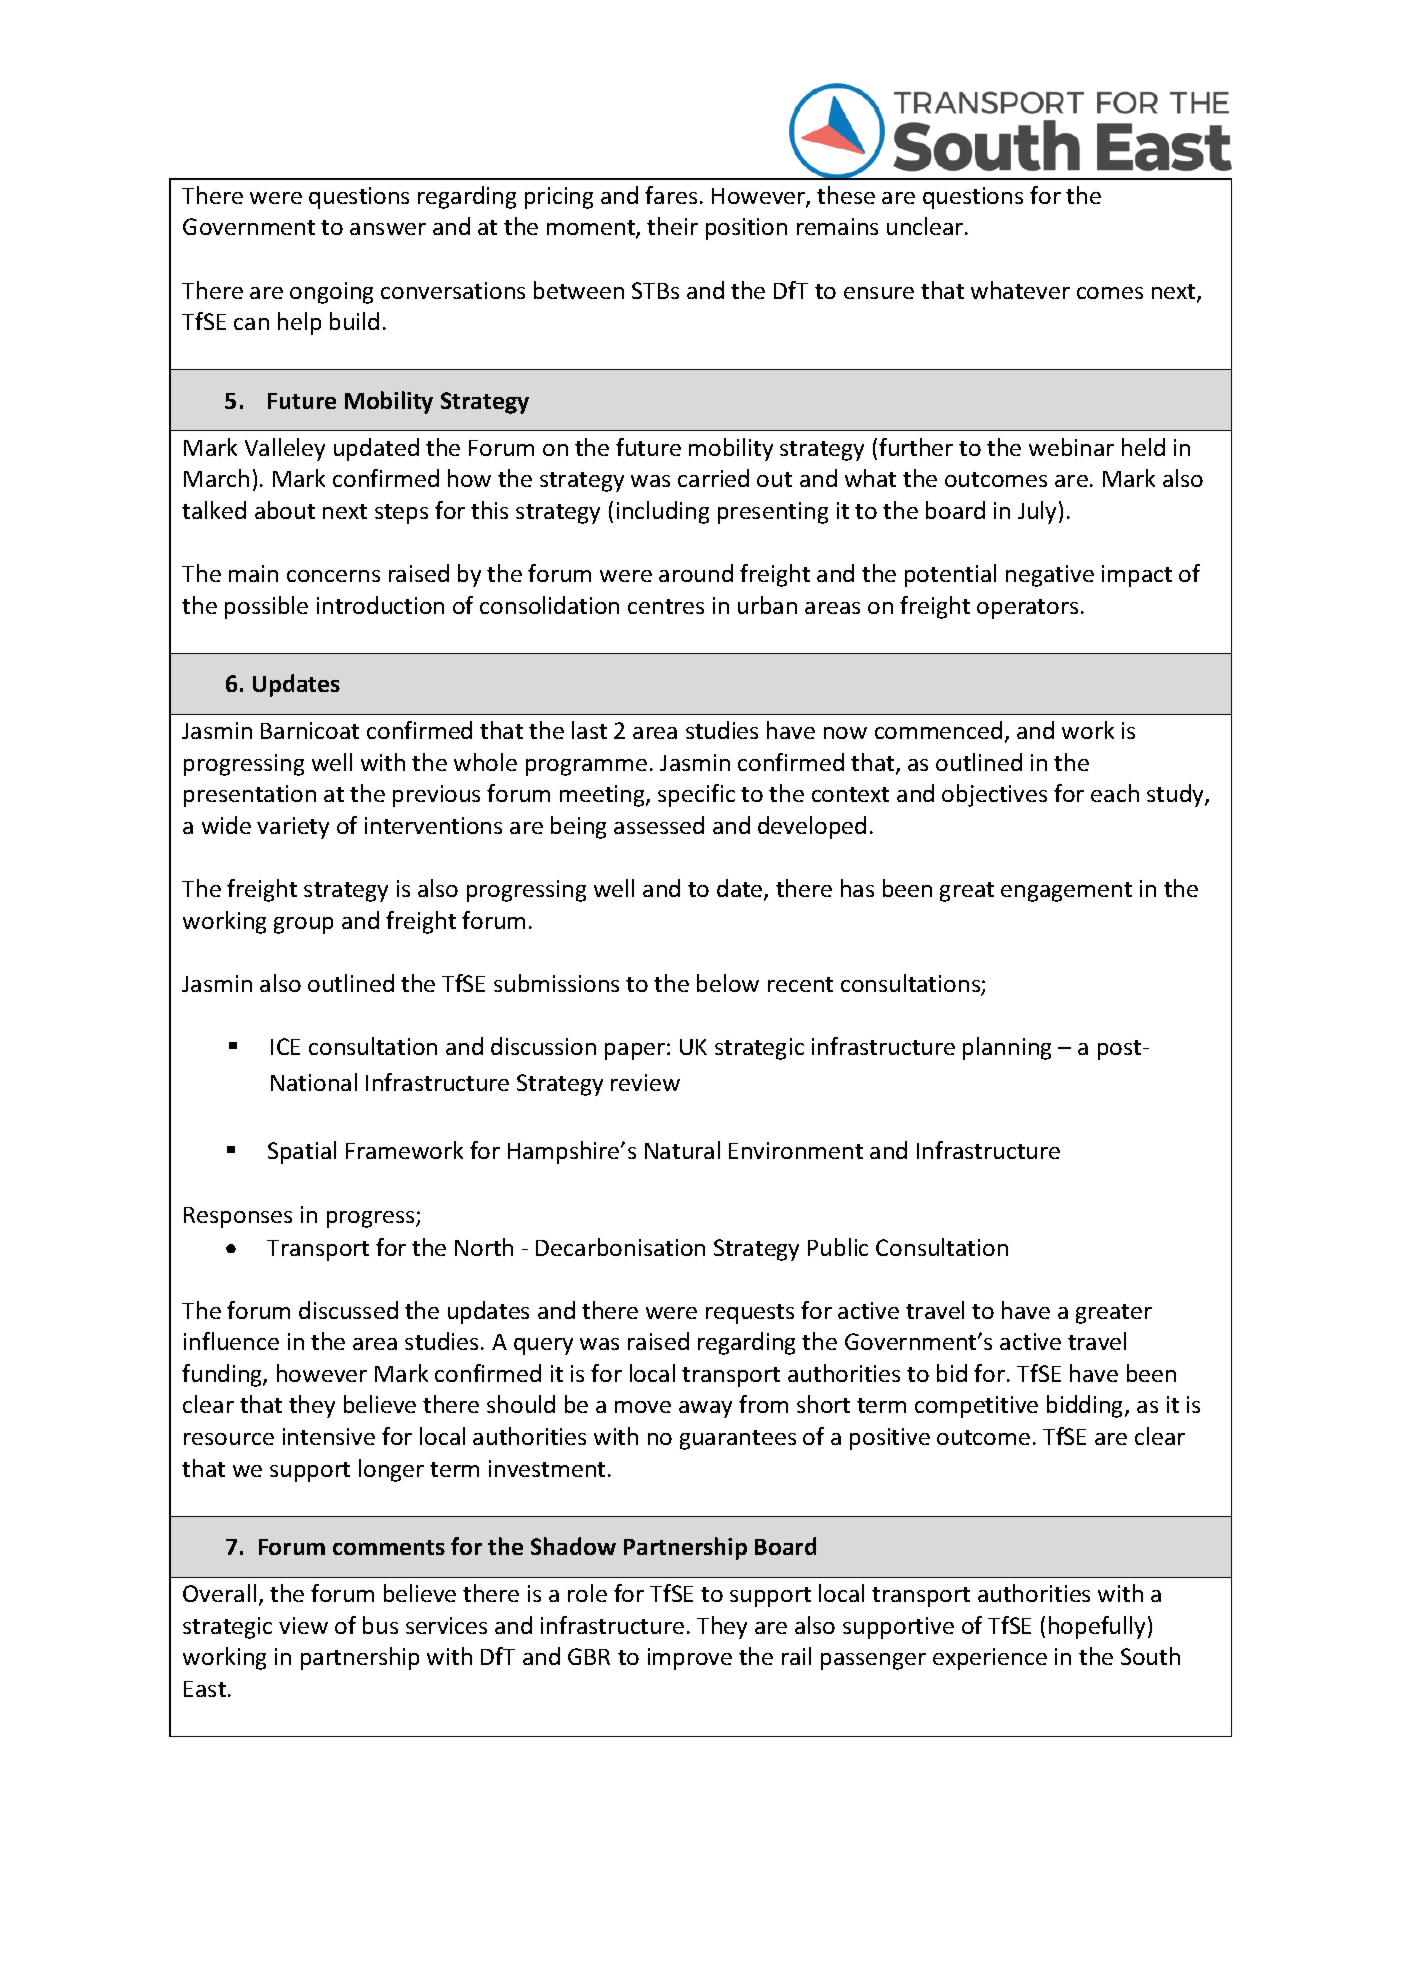 This screenshot has height=1981, width=1401. Describe the element at coordinates (672, 226) in the screenshot. I see `their` at that location.
